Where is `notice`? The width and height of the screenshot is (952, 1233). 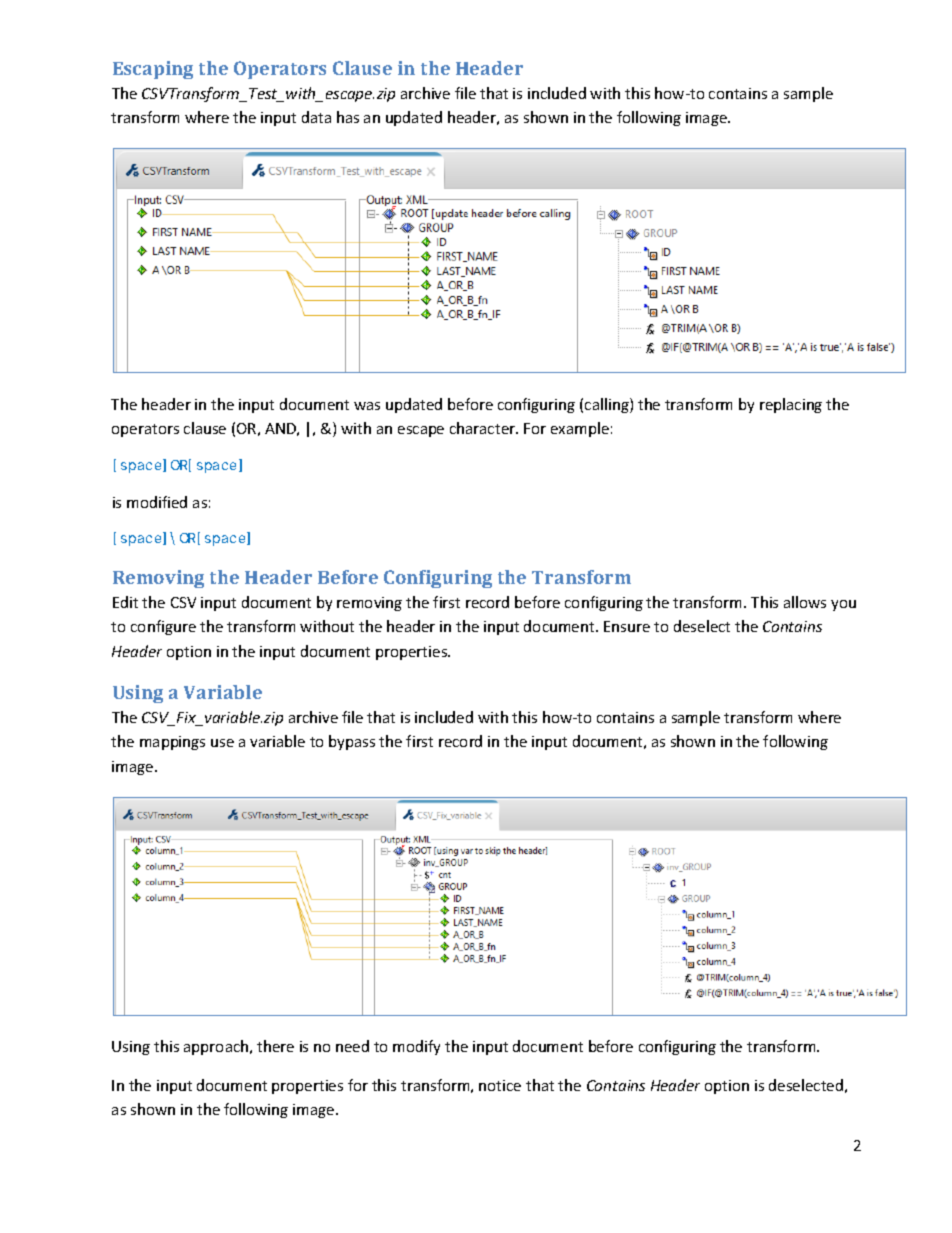
notice is located at coordinates (500, 1085).
